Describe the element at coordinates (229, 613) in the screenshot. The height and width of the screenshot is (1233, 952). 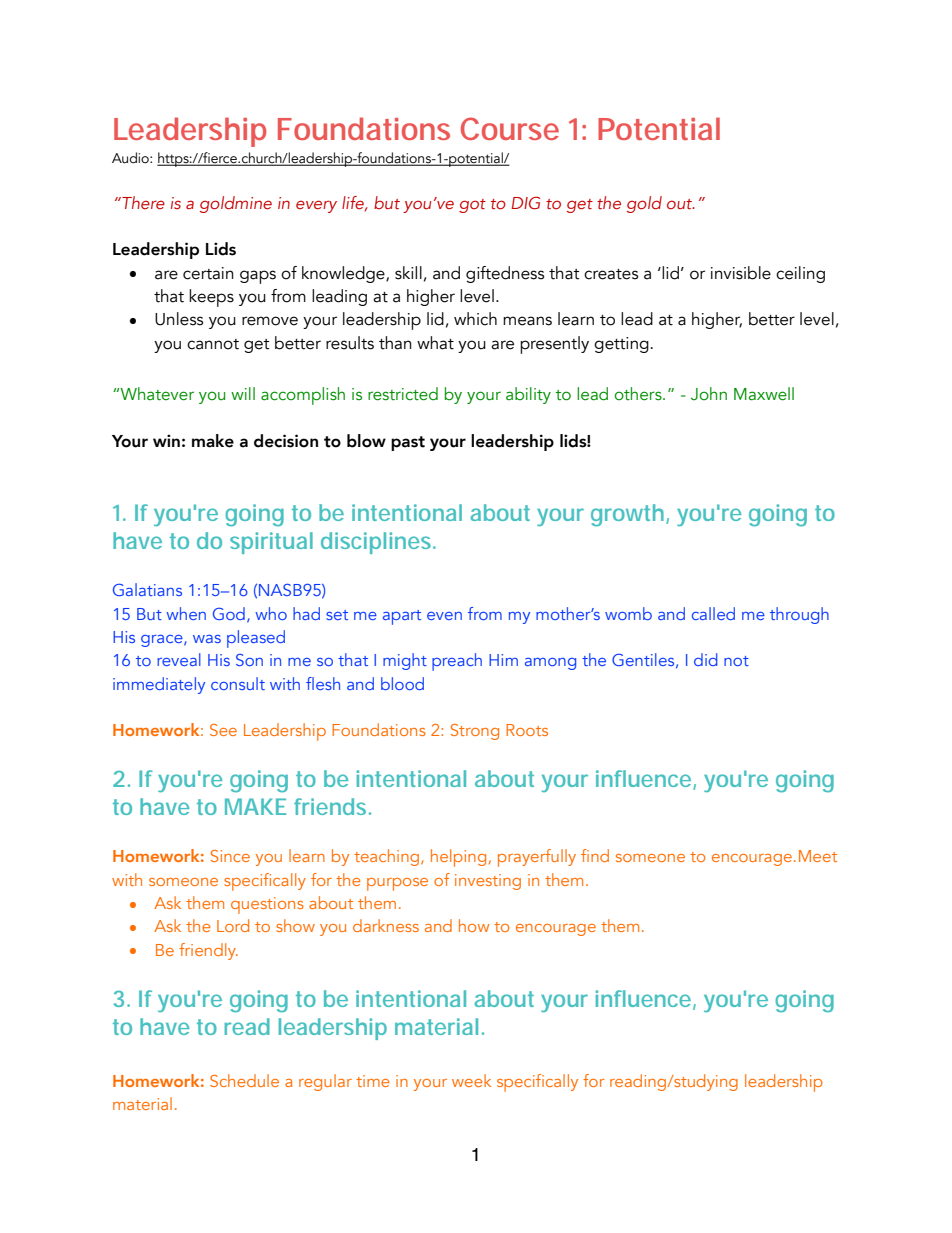
I see `God` at that location.
